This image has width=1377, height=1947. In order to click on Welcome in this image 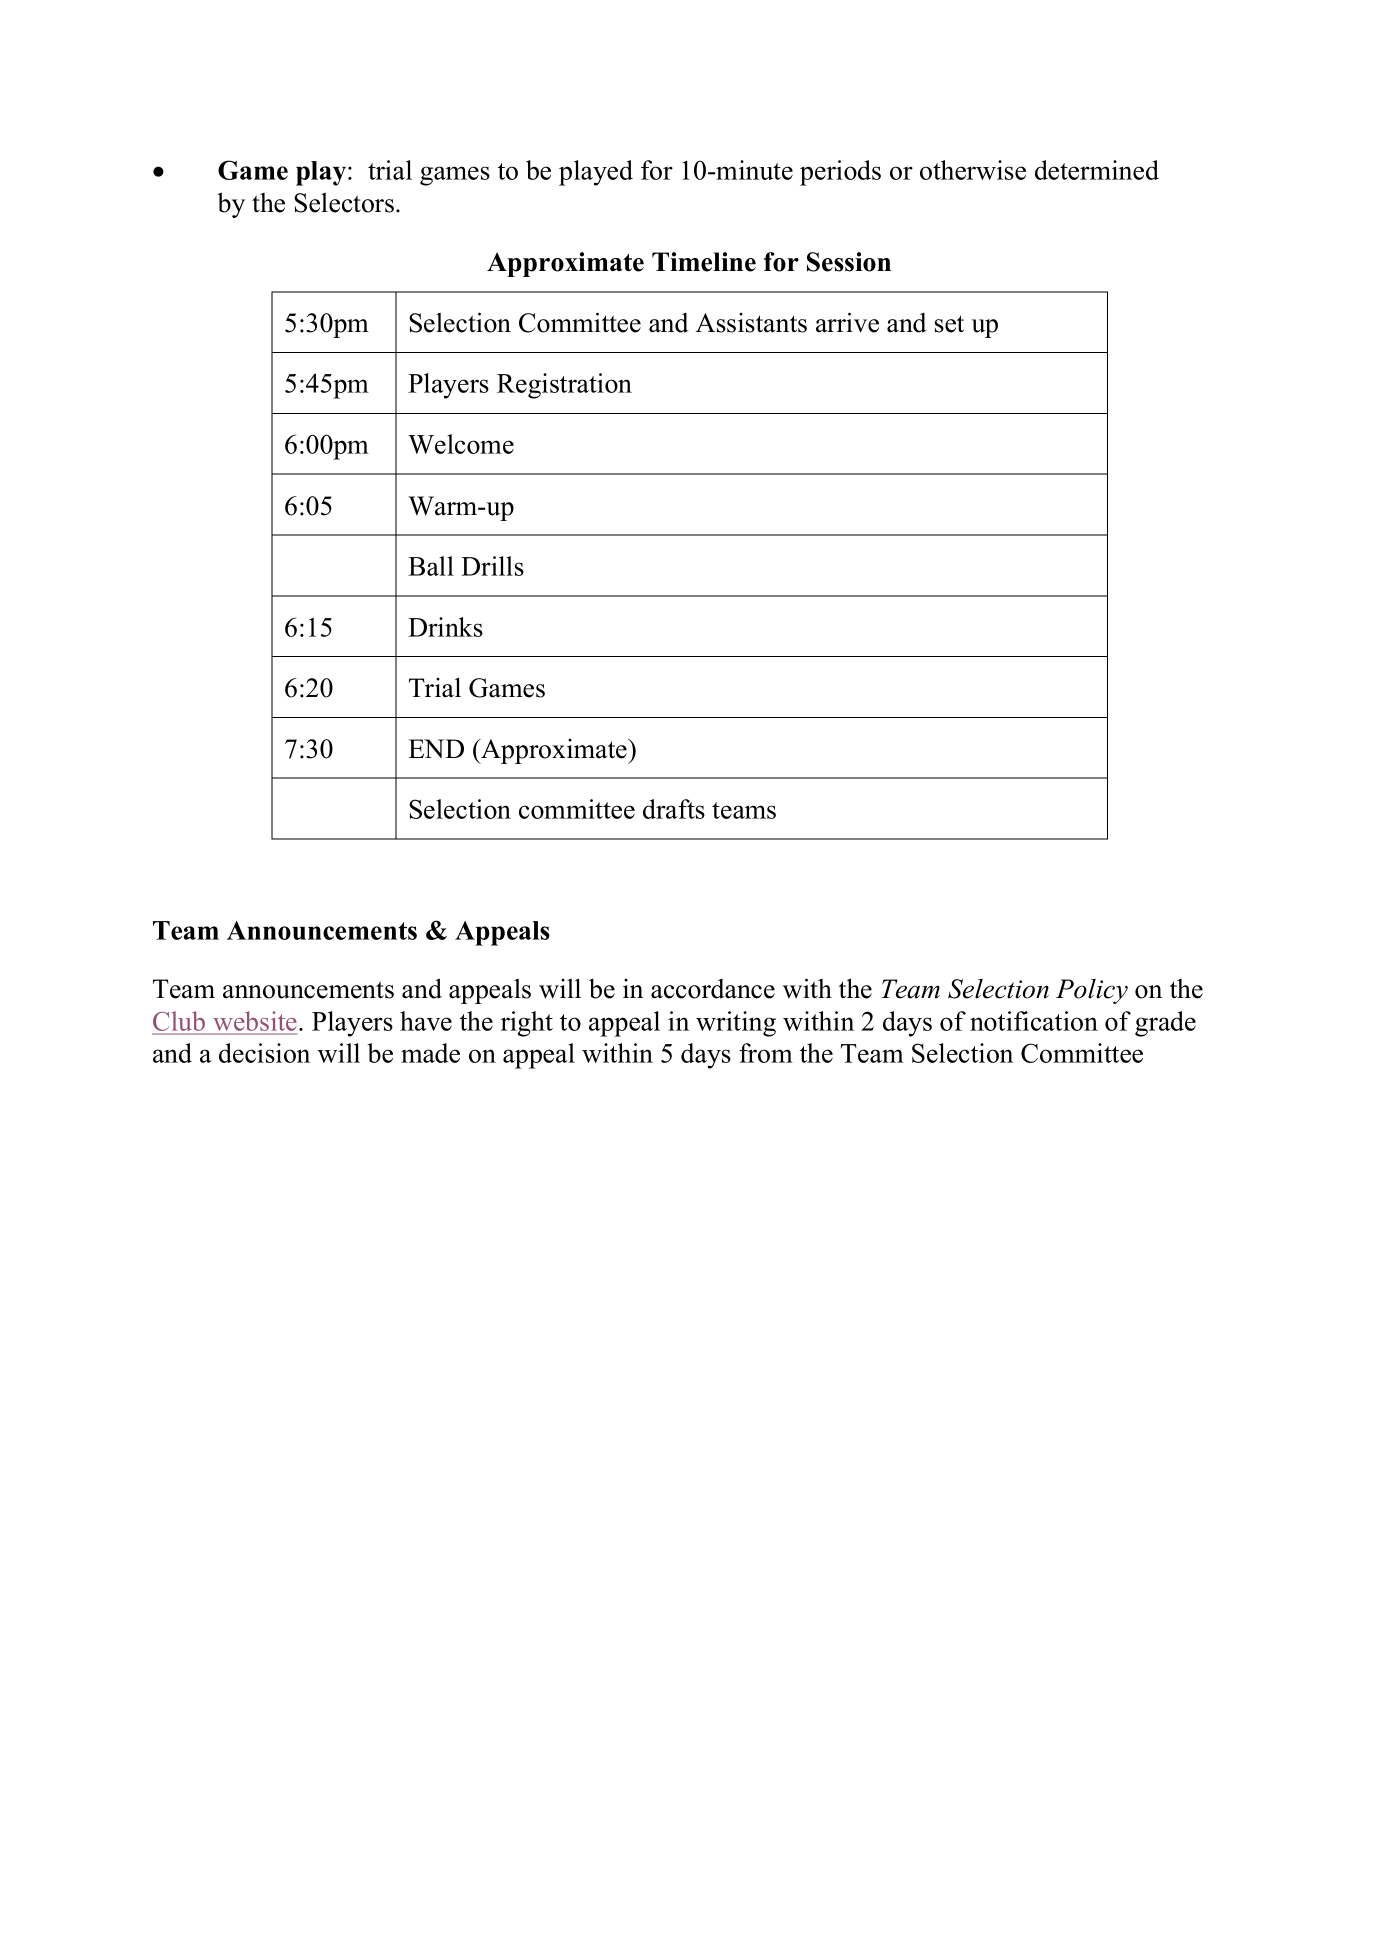, I will do `click(461, 444)`.
